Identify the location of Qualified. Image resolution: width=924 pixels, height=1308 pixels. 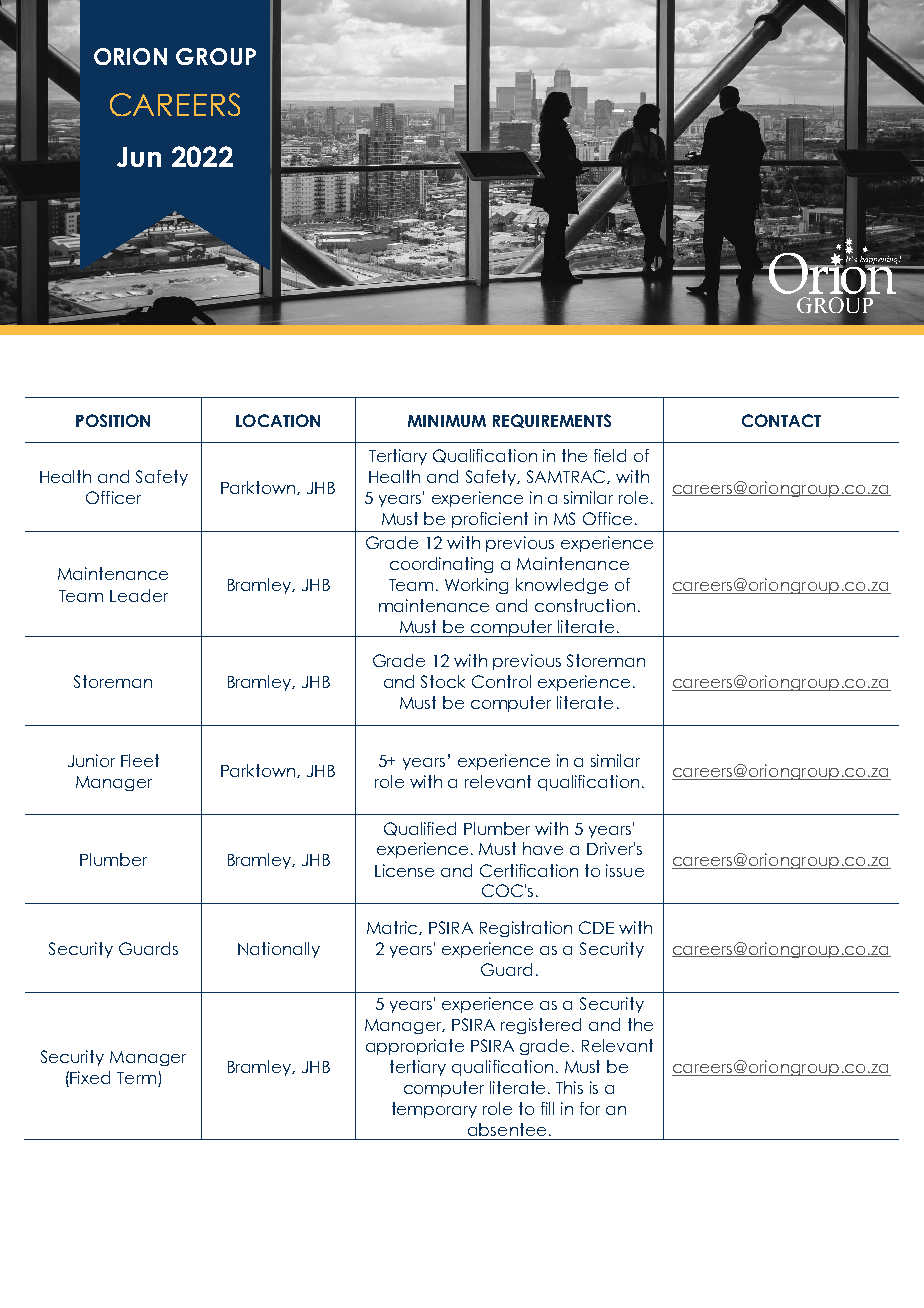
(420, 829).
